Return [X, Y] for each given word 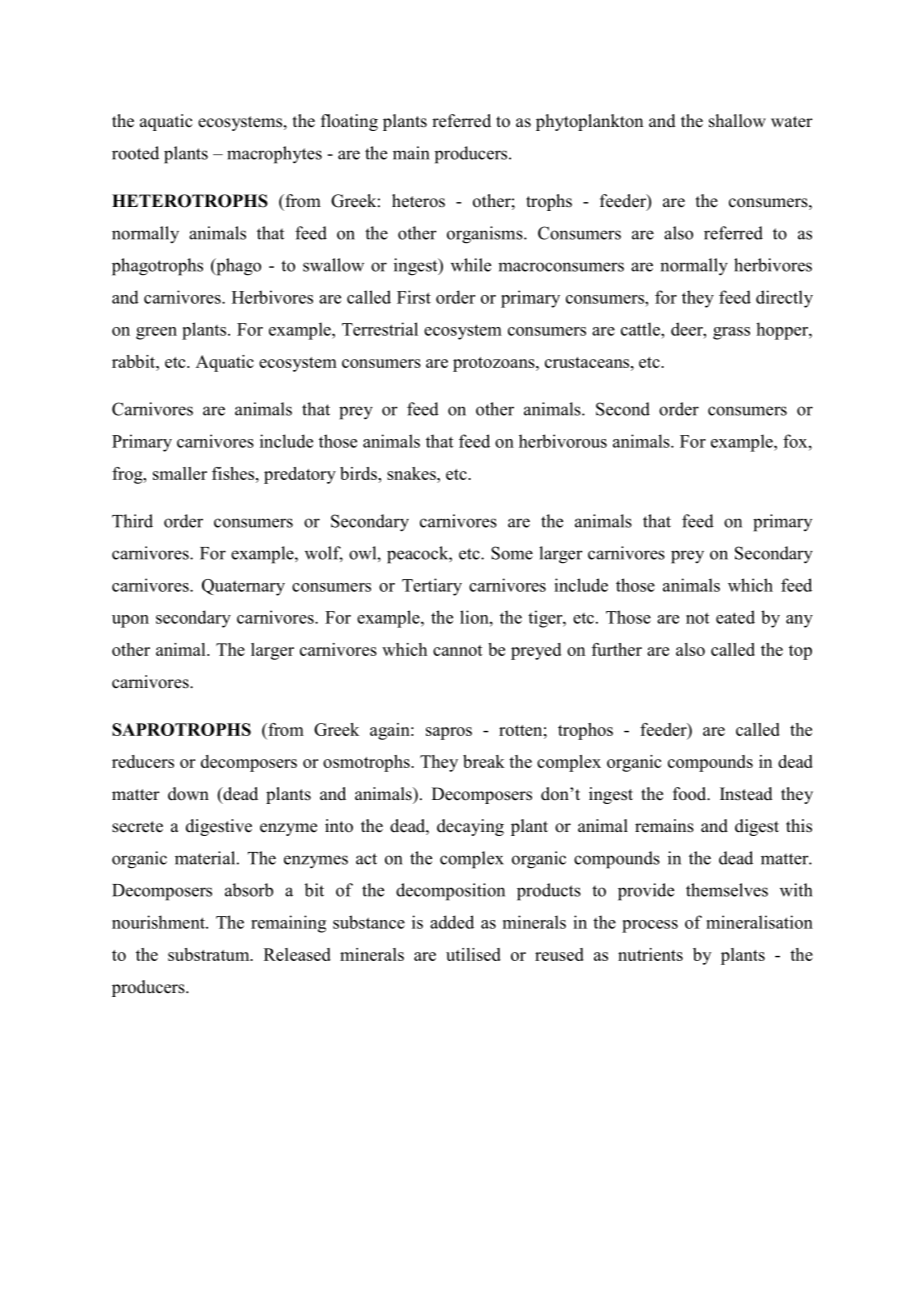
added [452, 922]
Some [512, 553]
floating [349, 122]
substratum [210, 954]
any [799, 621]
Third [132, 521]
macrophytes [274, 155]
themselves [727, 890]
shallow [737, 121]
